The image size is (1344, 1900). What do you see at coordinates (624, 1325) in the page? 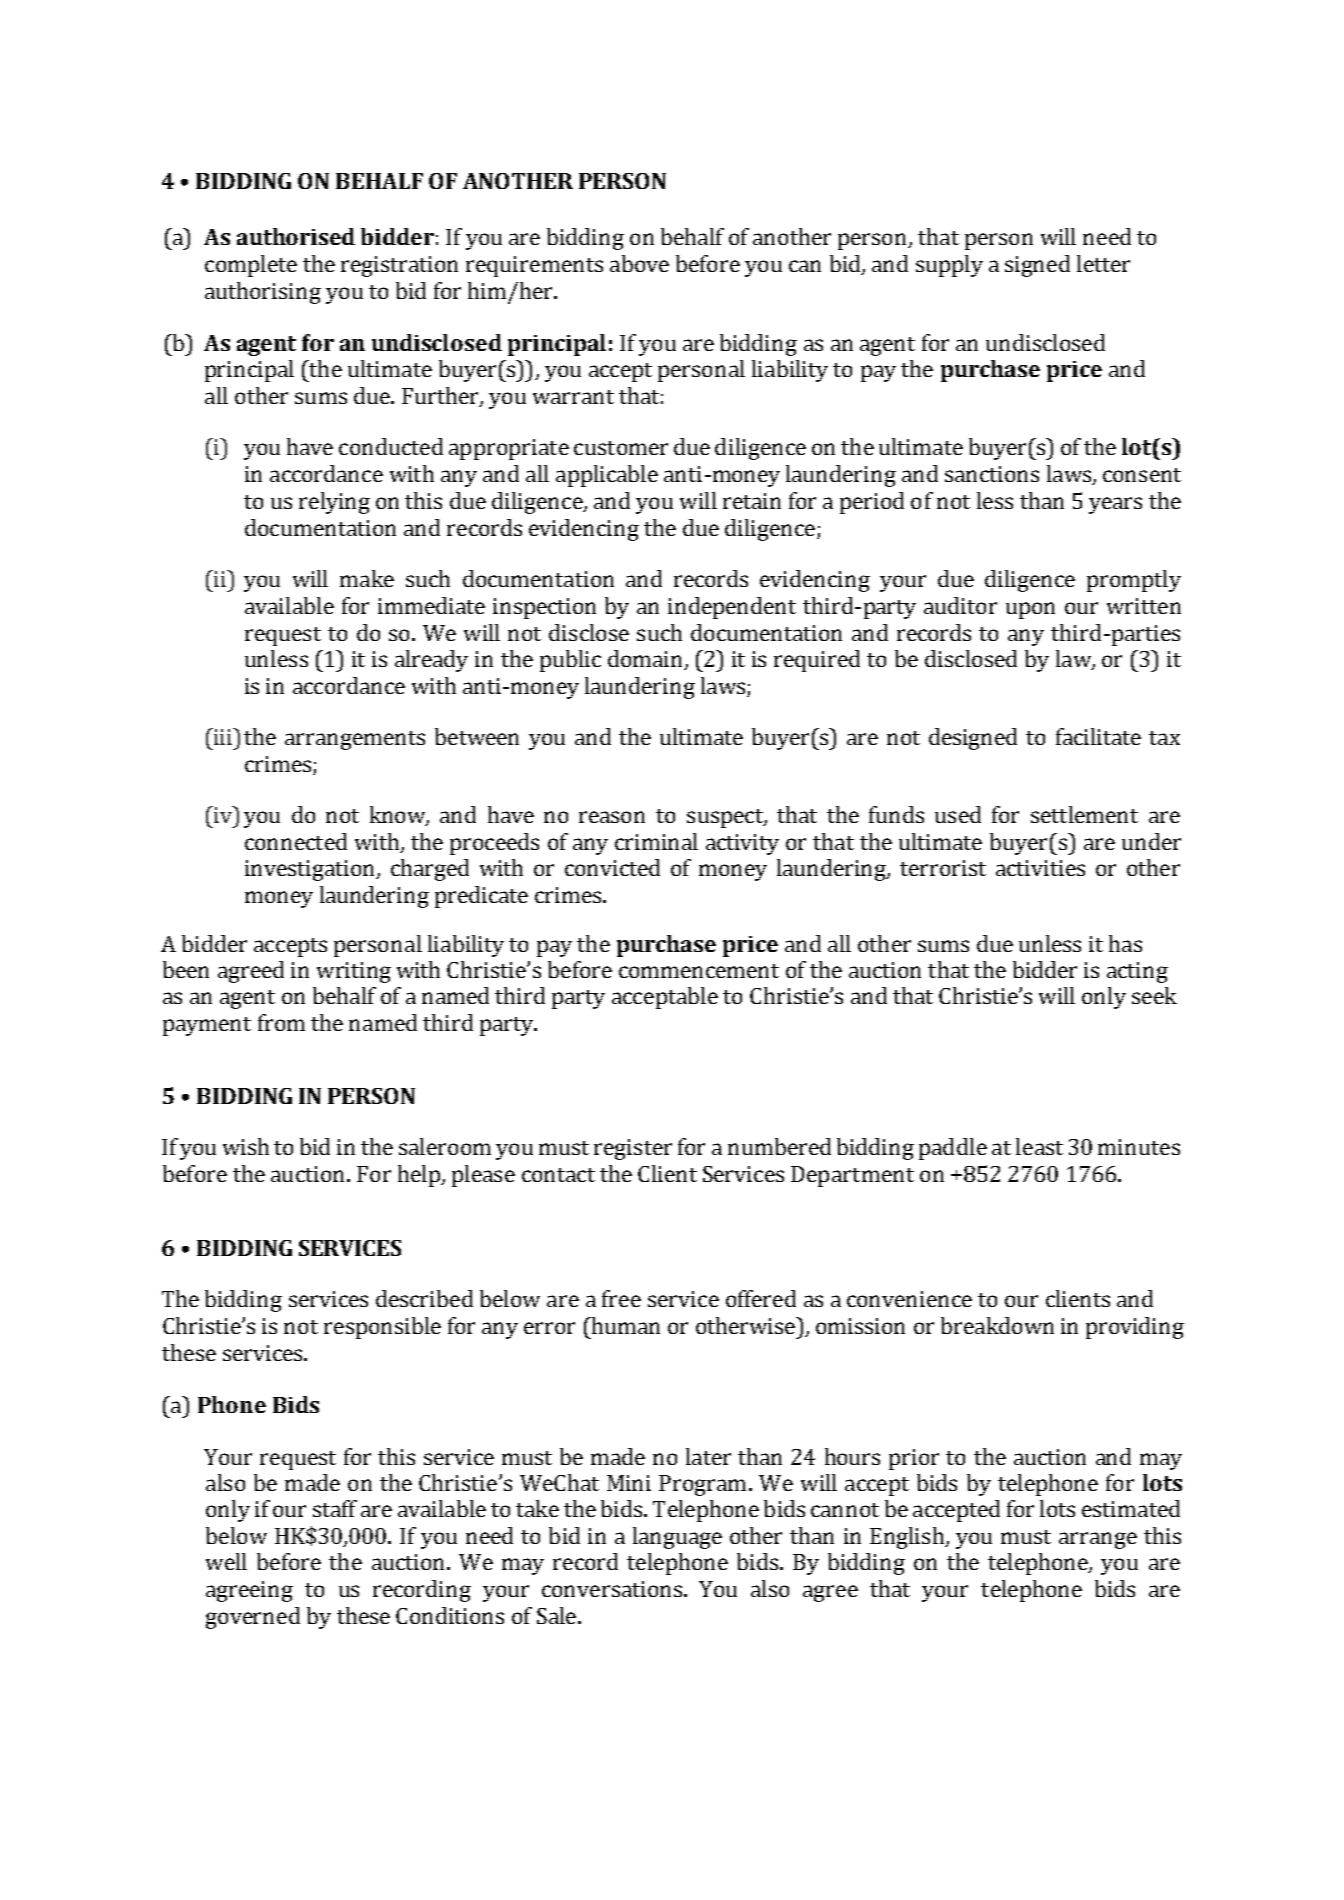
I see `human` at bounding box center [624, 1325].
